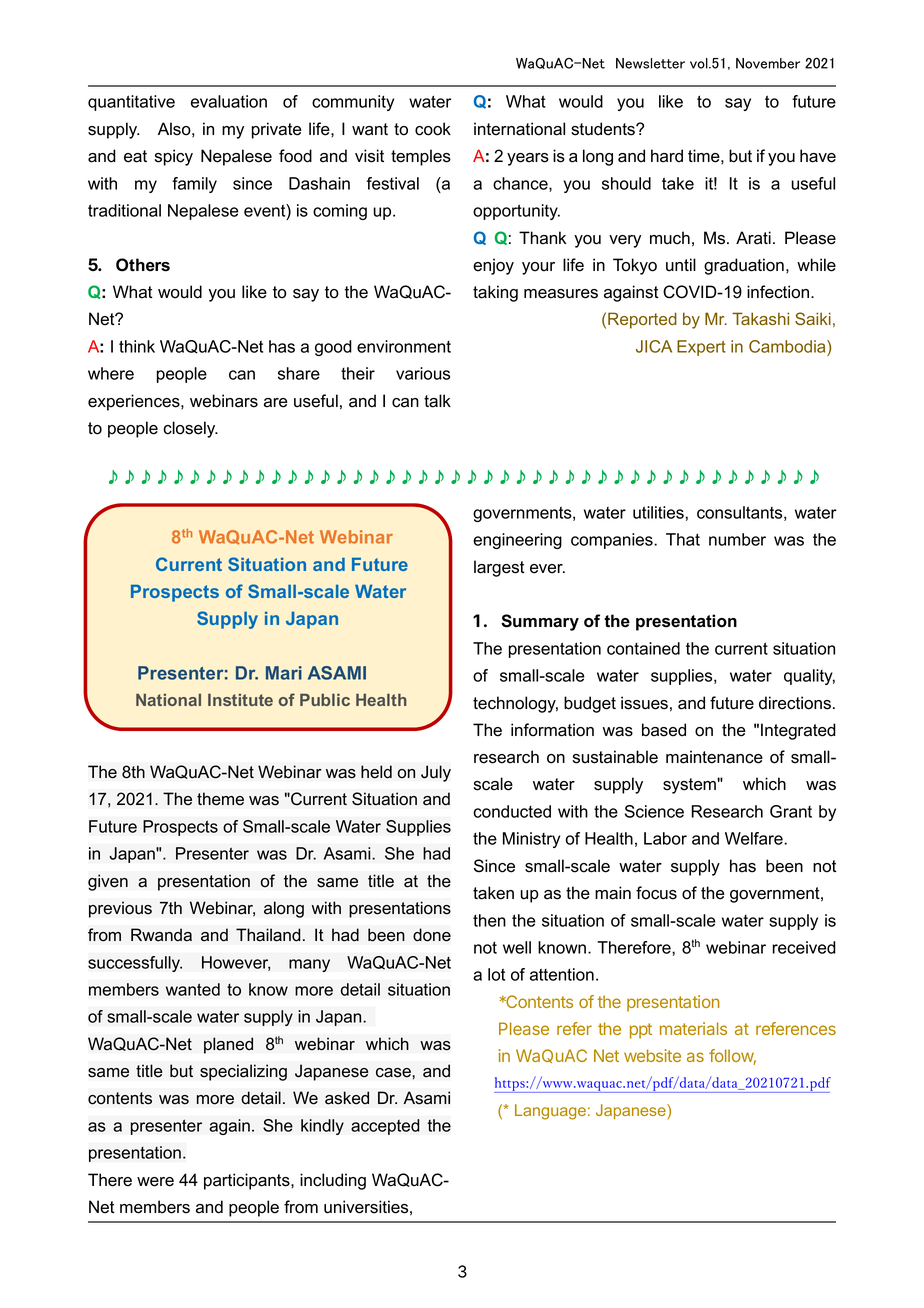 Image resolution: width=924 pixels, height=1308 pixels. What do you see at coordinates (155, 1182) in the page?
I see `were` at bounding box center [155, 1182].
